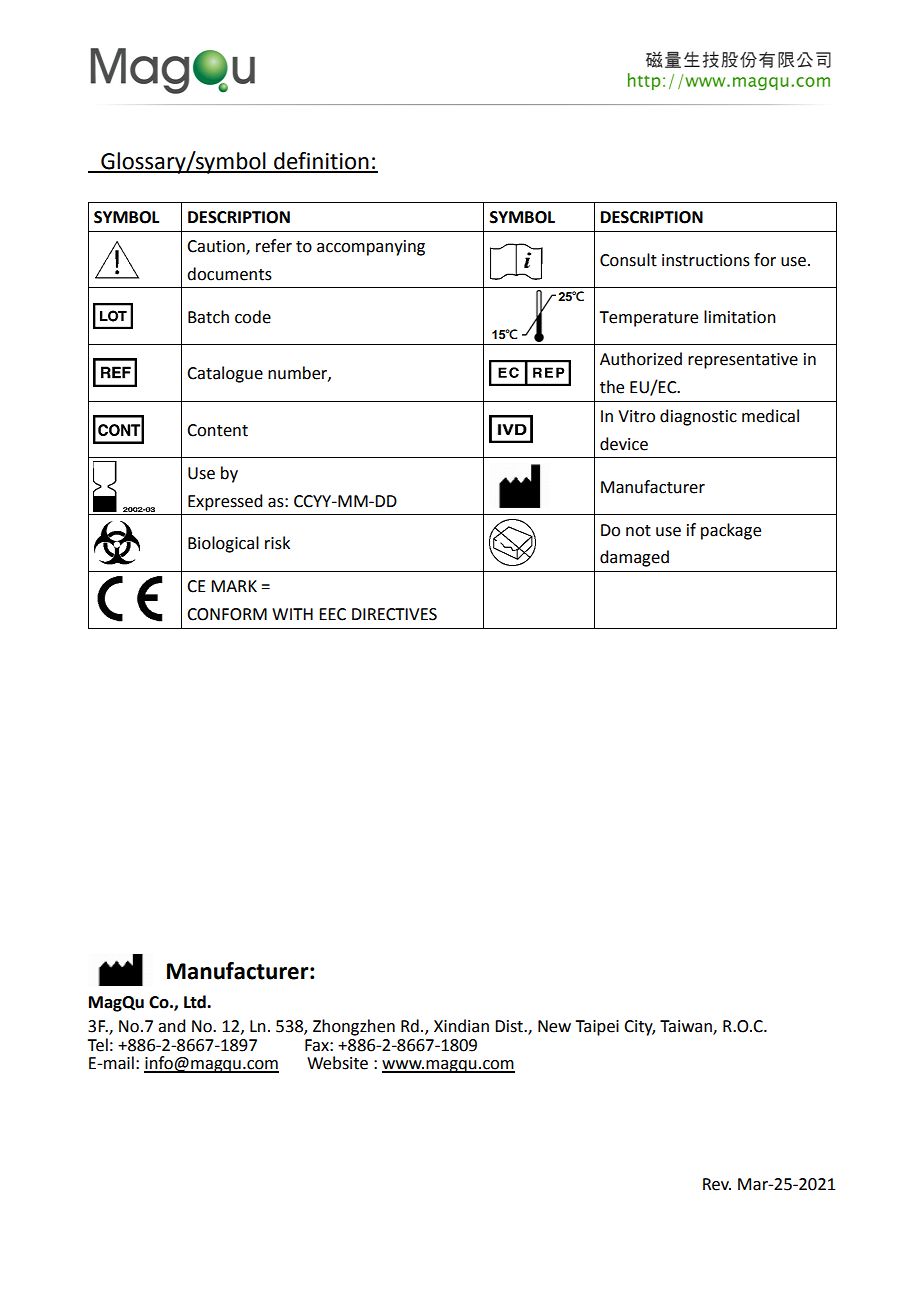 The height and width of the screenshot is (1308, 924). What do you see at coordinates (706, 260) in the screenshot?
I see `instructions` at bounding box center [706, 260].
